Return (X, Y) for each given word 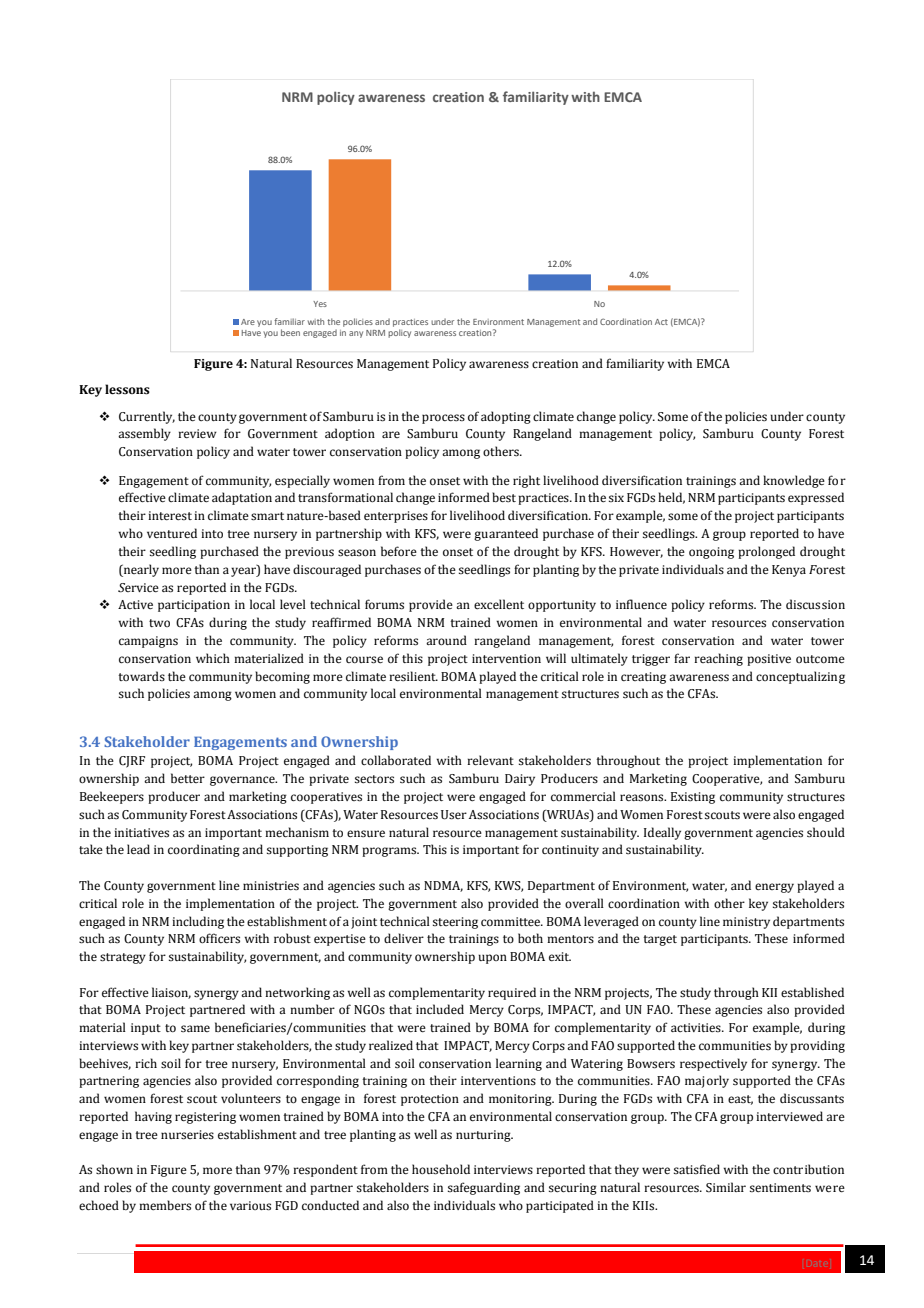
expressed (816, 498)
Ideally (662, 833)
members (165, 1205)
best (504, 497)
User (454, 815)
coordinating (204, 850)
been (290, 332)
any (356, 334)
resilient (413, 676)
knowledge (794, 481)
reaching (718, 659)
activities (697, 1028)
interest (170, 516)
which (213, 658)
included (440, 1009)
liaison (171, 993)
